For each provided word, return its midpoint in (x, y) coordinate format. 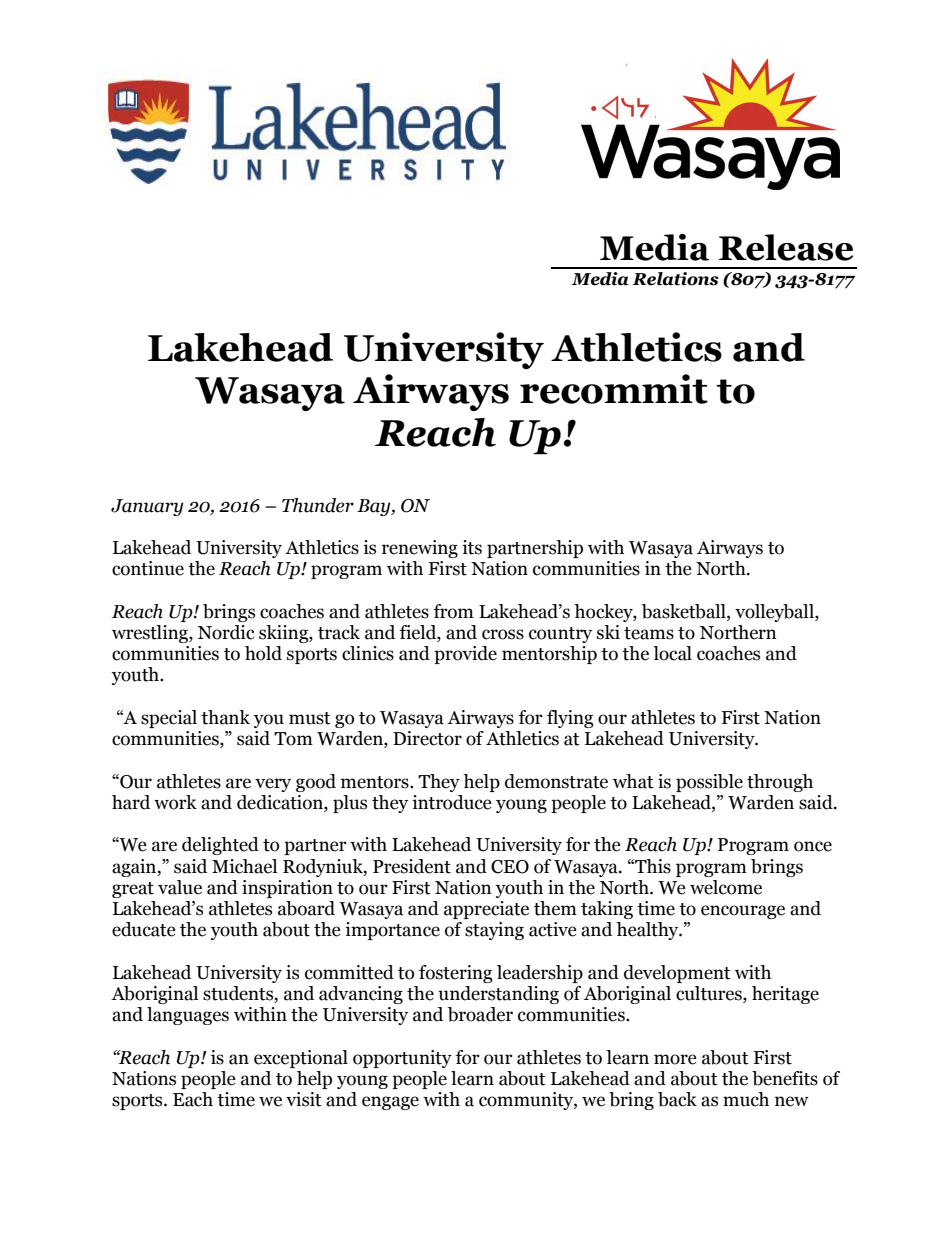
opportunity (402, 1059)
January (147, 507)
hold (263, 653)
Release (786, 247)
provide (465, 655)
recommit (614, 389)
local (672, 653)
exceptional (301, 1059)
